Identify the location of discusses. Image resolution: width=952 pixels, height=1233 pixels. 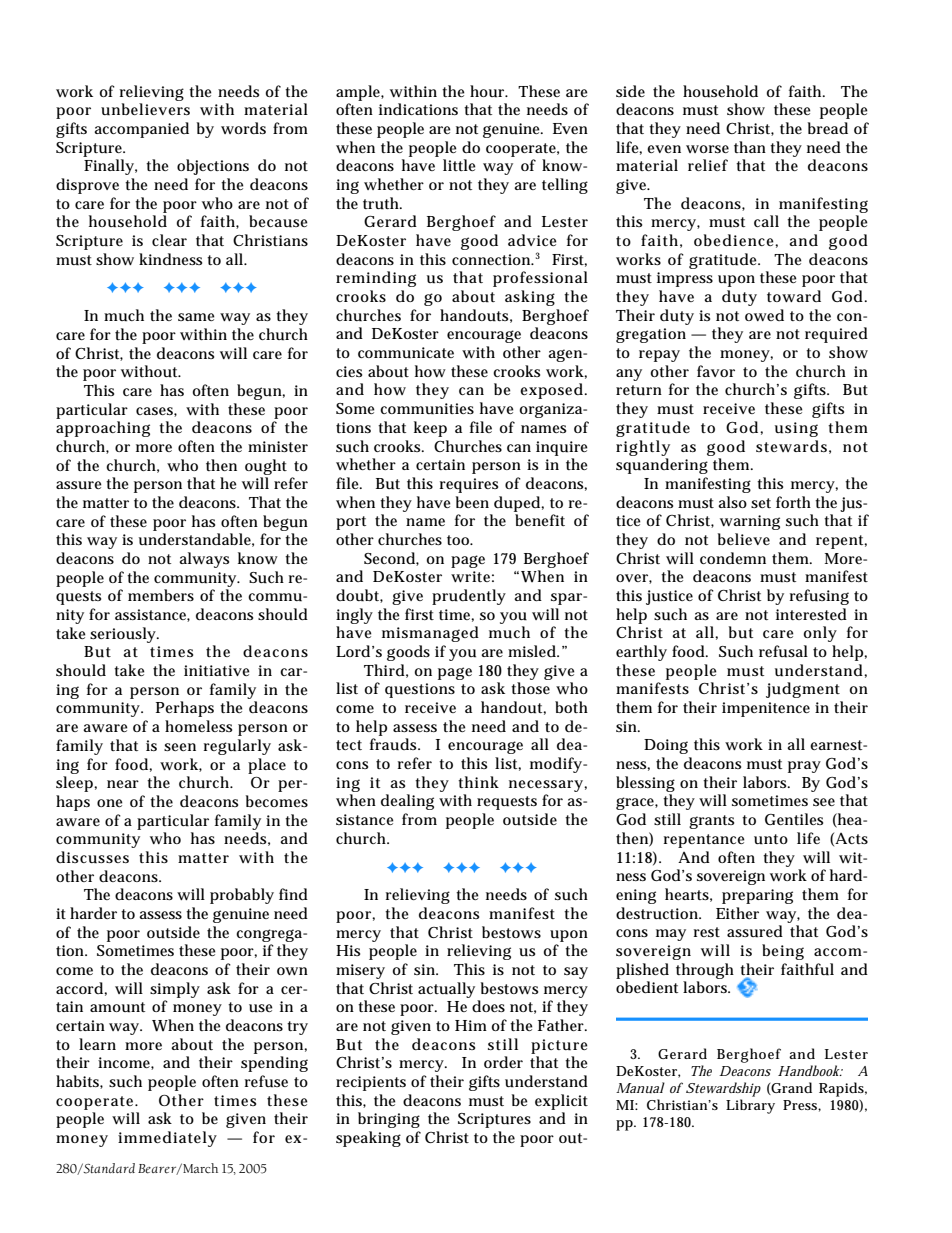
(92, 857).
